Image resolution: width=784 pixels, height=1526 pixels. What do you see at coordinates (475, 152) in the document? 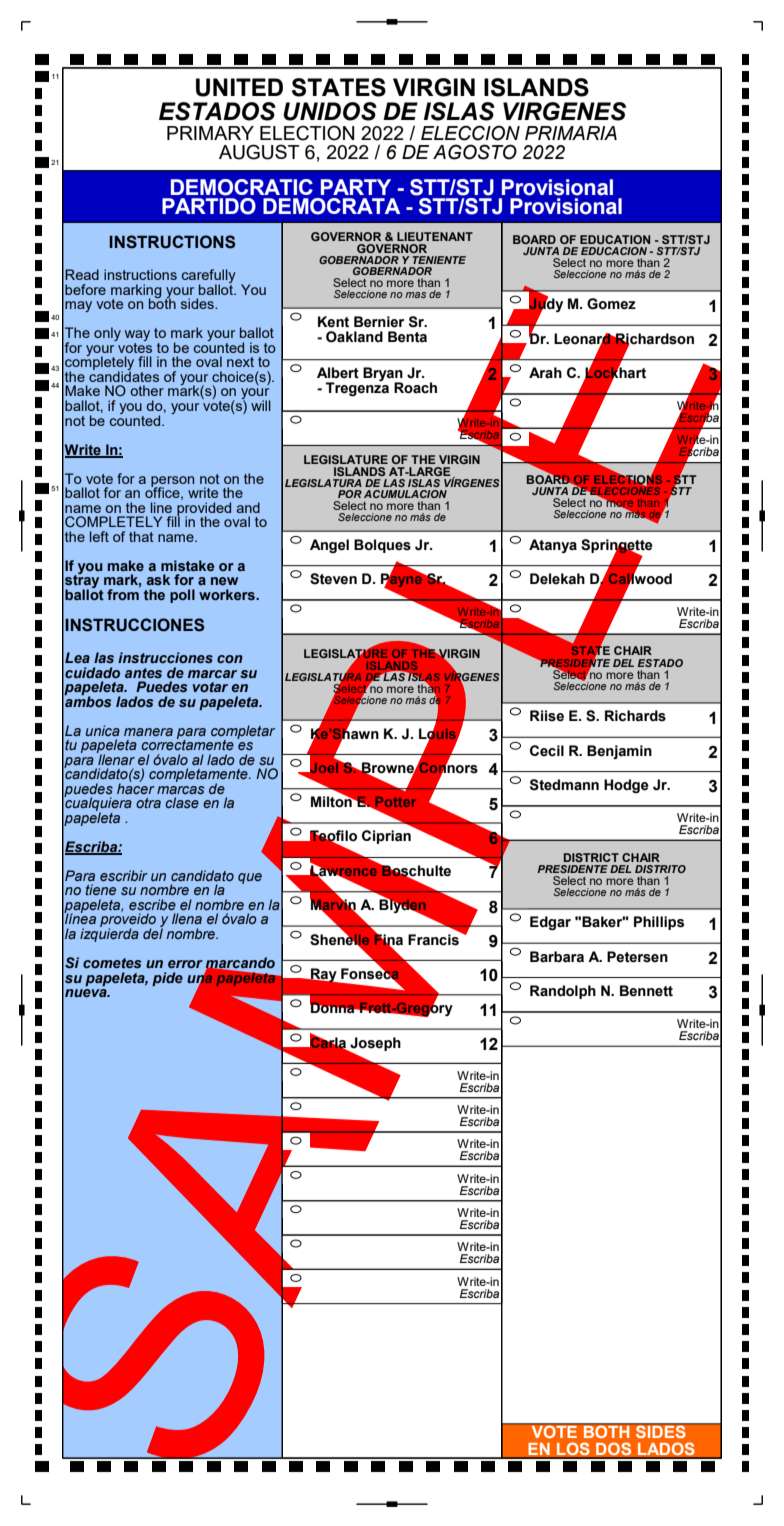
I see `AGOSTO` at bounding box center [475, 152].
